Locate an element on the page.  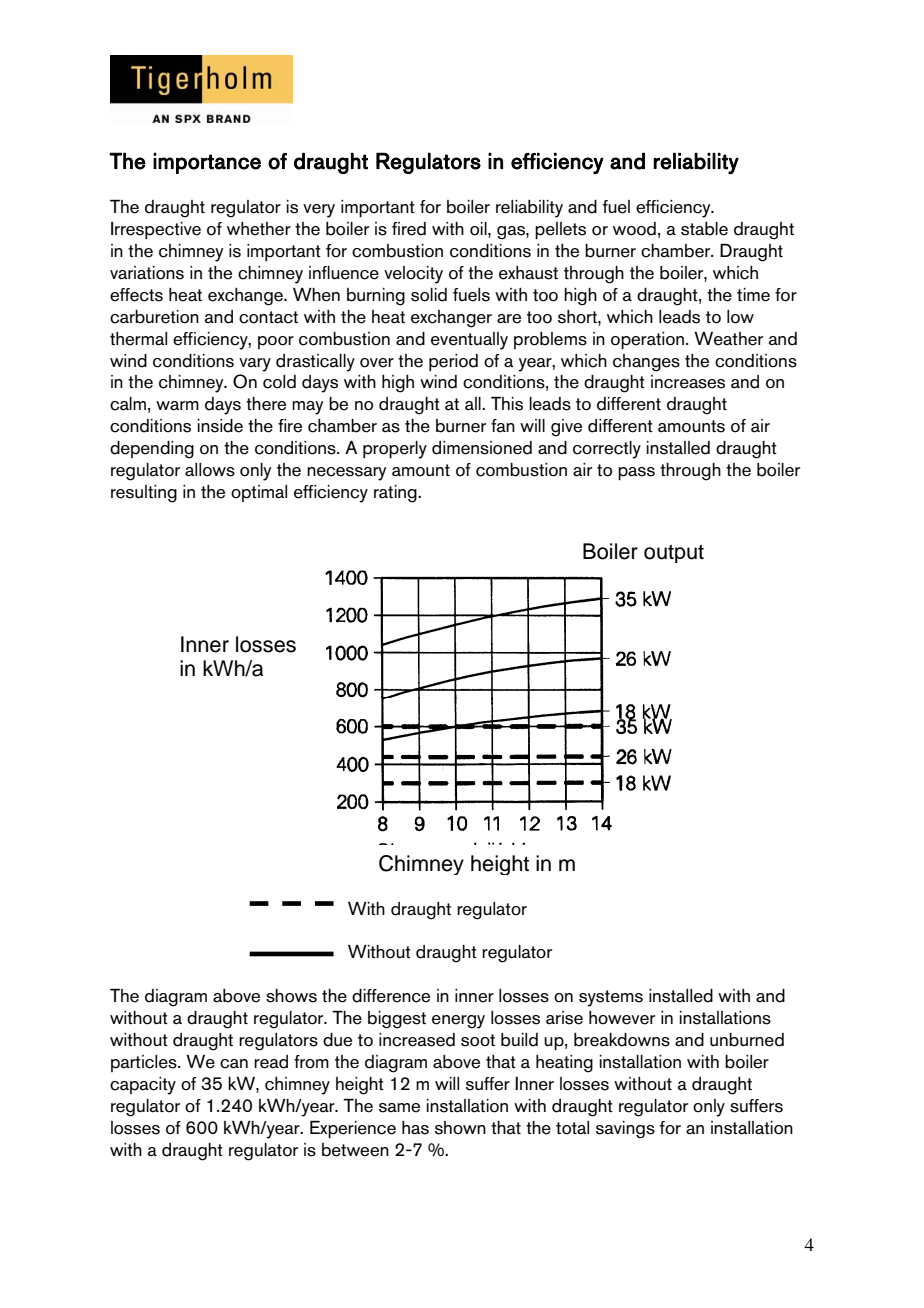
increases is located at coordinates (688, 382).
